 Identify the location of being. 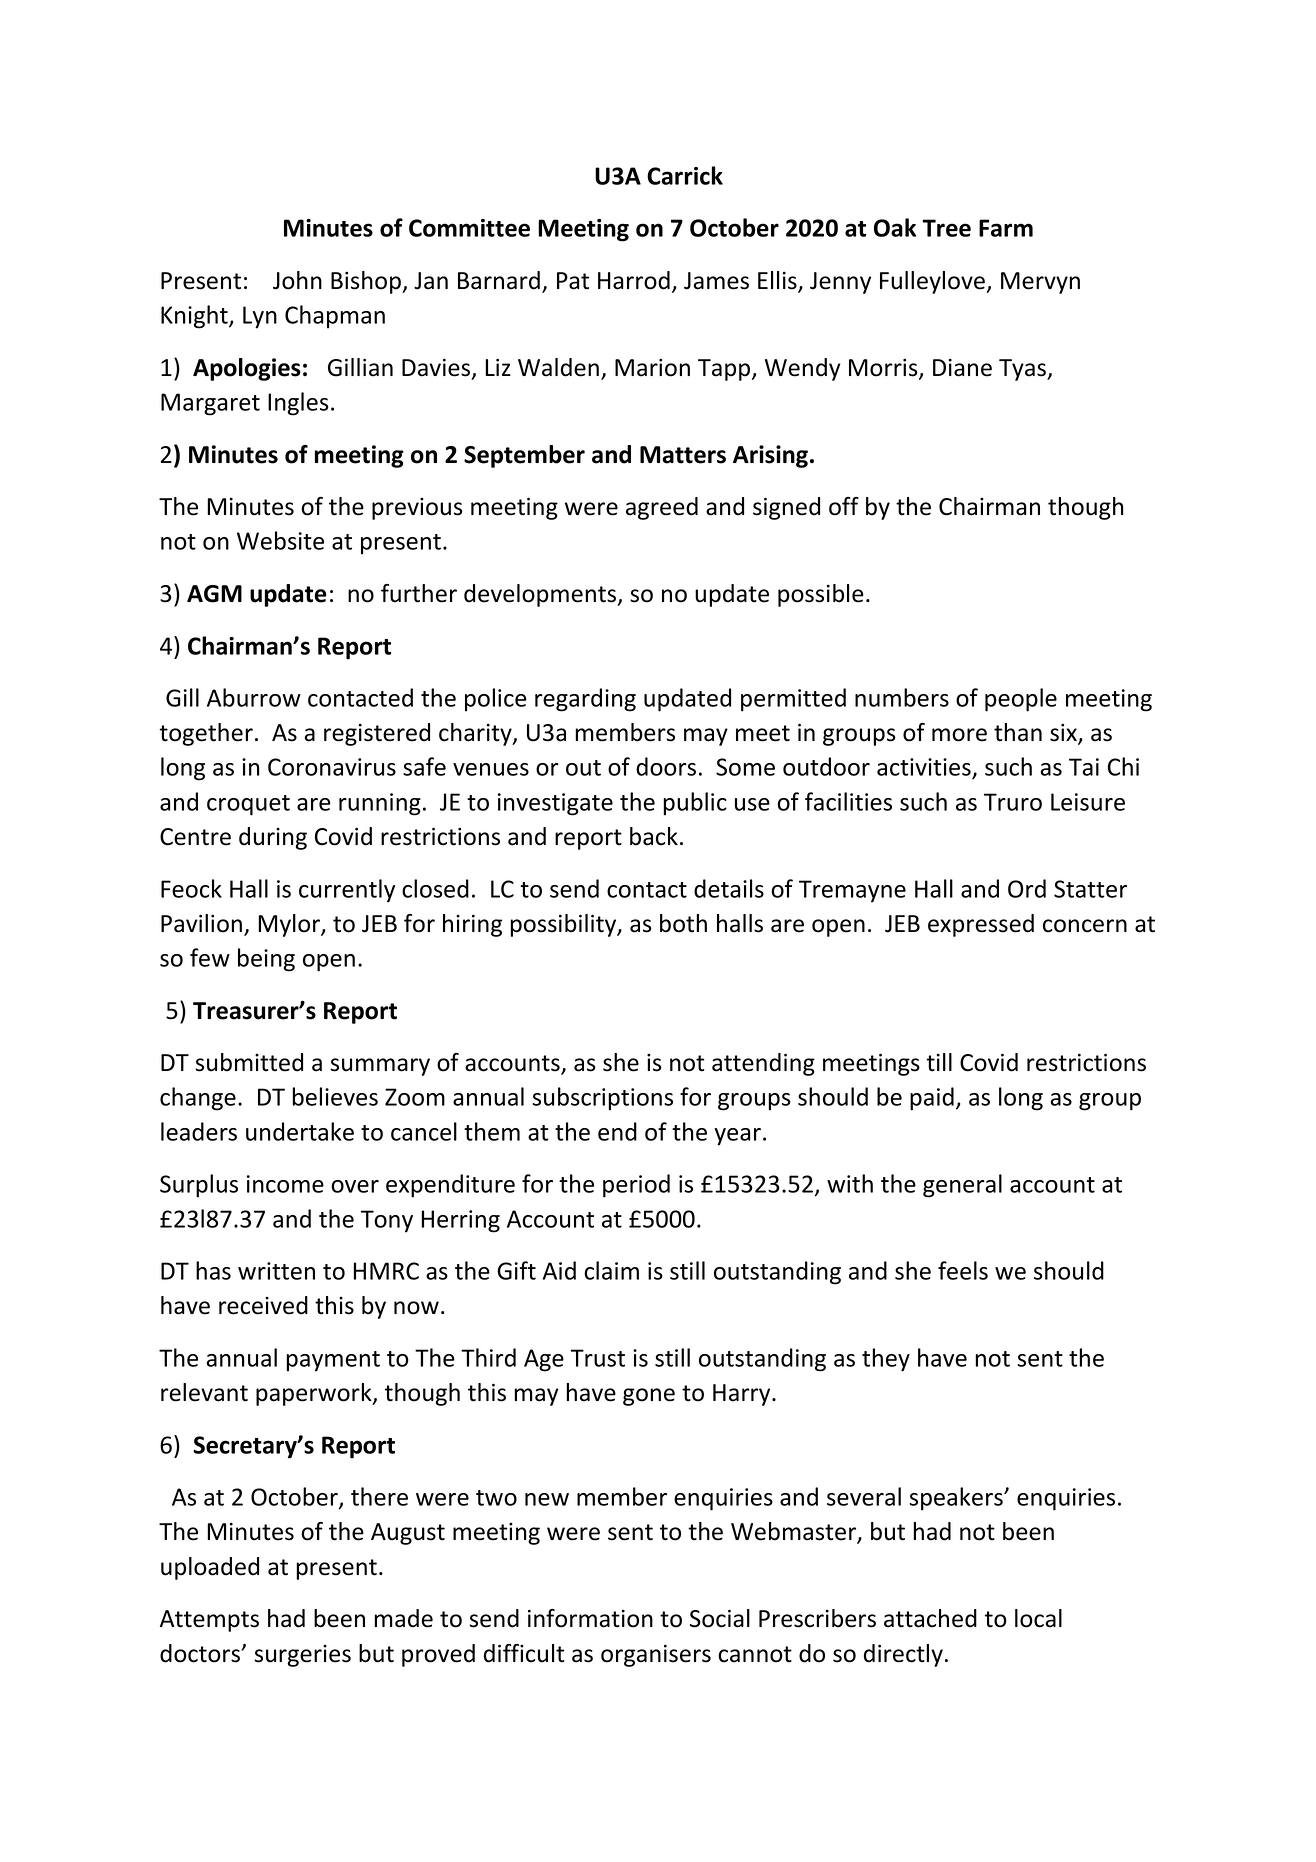
(266, 960).
